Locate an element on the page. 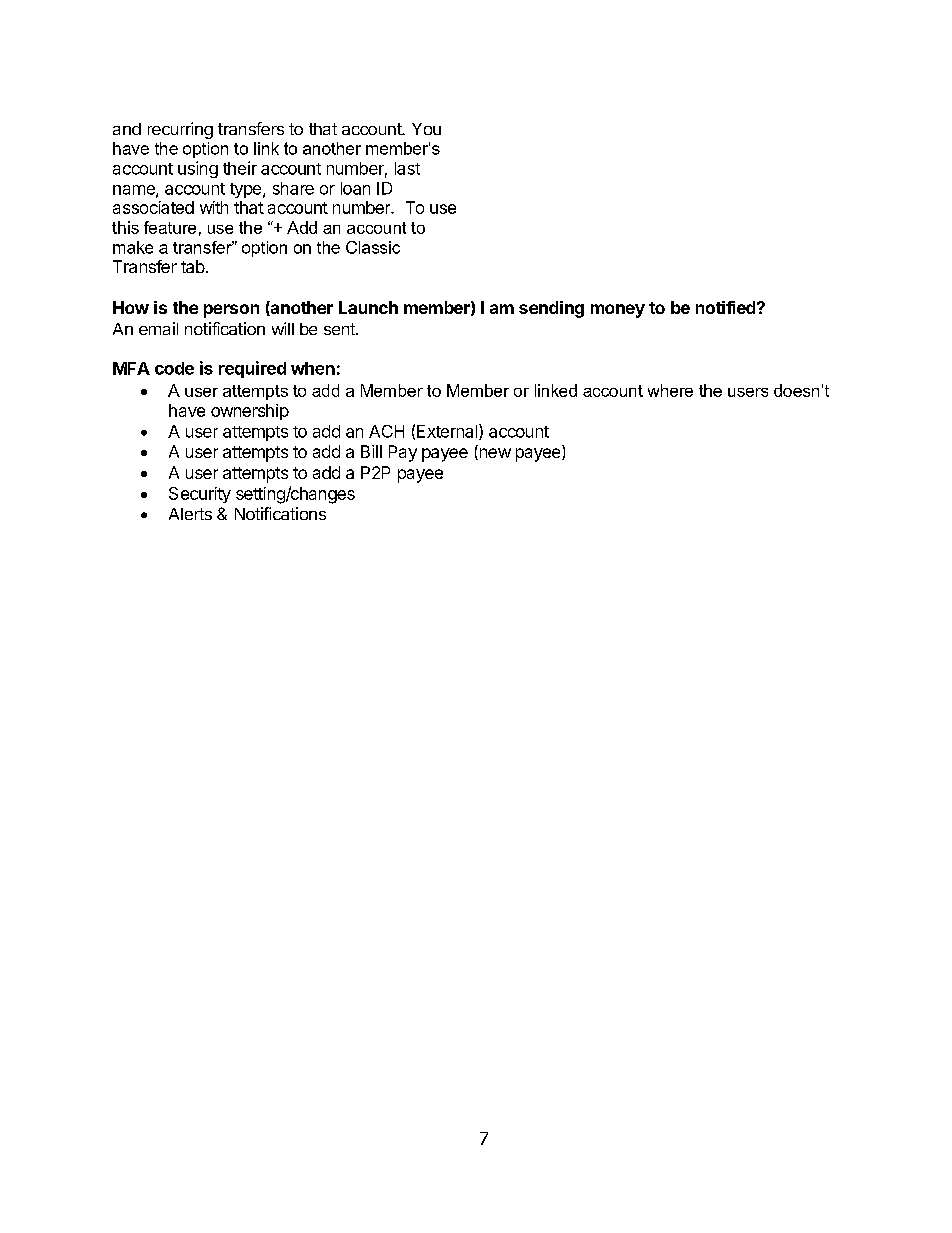  sending is located at coordinates (551, 309).
